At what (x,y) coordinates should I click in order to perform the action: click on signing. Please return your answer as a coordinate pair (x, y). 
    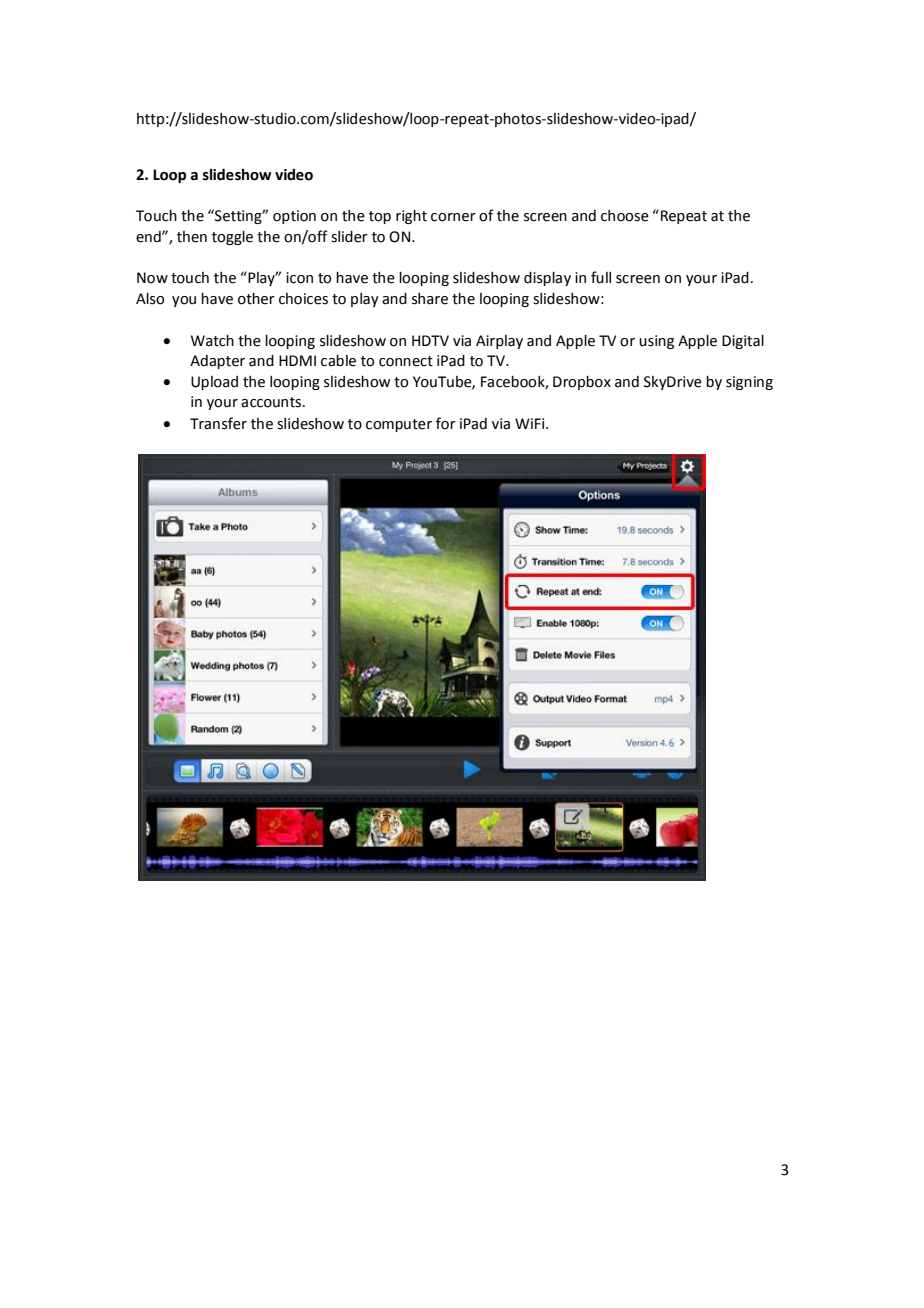
    Looking at the image, I should click on (749, 383).
